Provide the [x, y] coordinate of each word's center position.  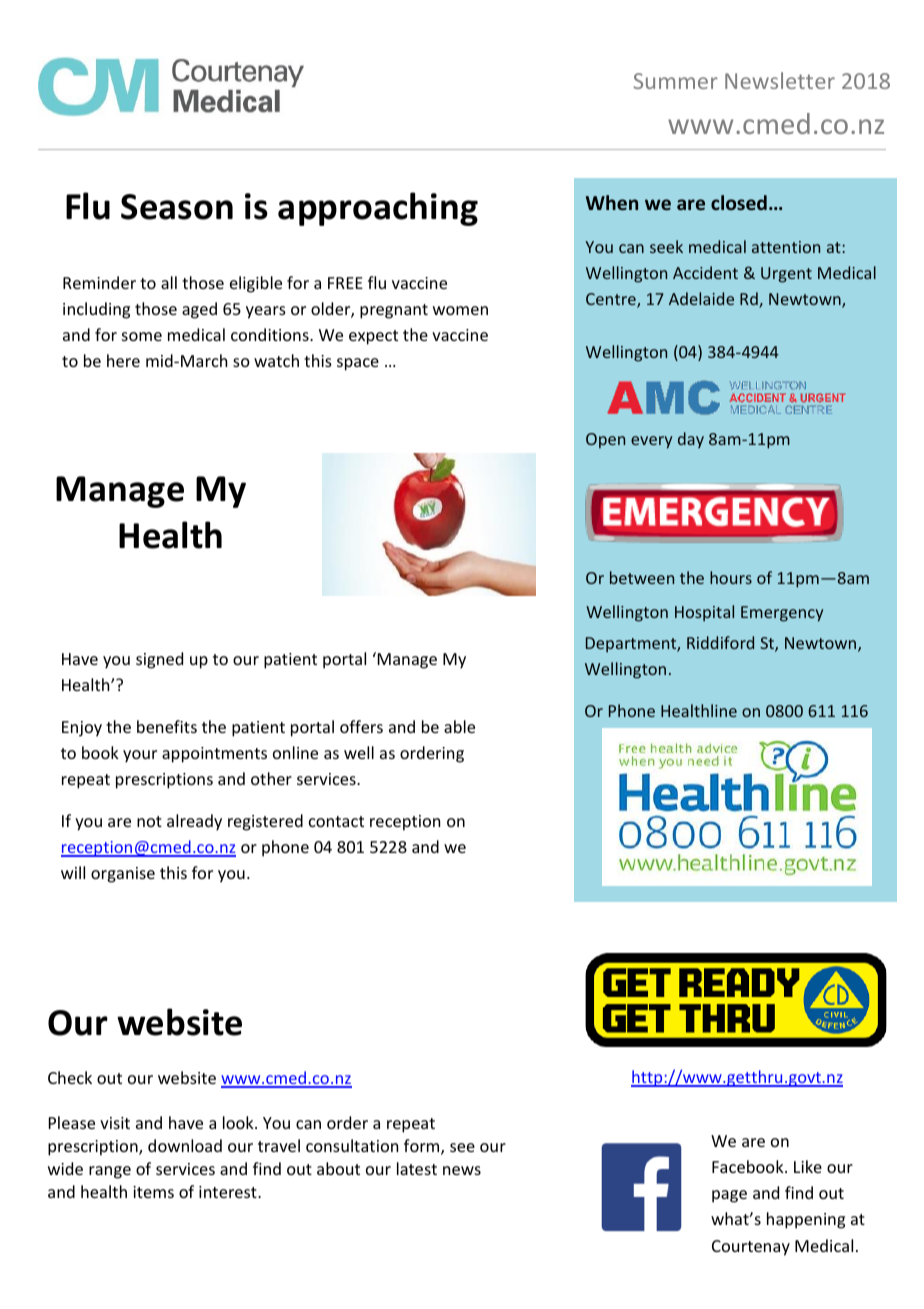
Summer [676, 81]
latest [417, 1168]
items [153, 1192]
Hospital [704, 613]
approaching [378, 209]
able [459, 726]
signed [159, 660]
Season [177, 207]
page [729, 1196]
